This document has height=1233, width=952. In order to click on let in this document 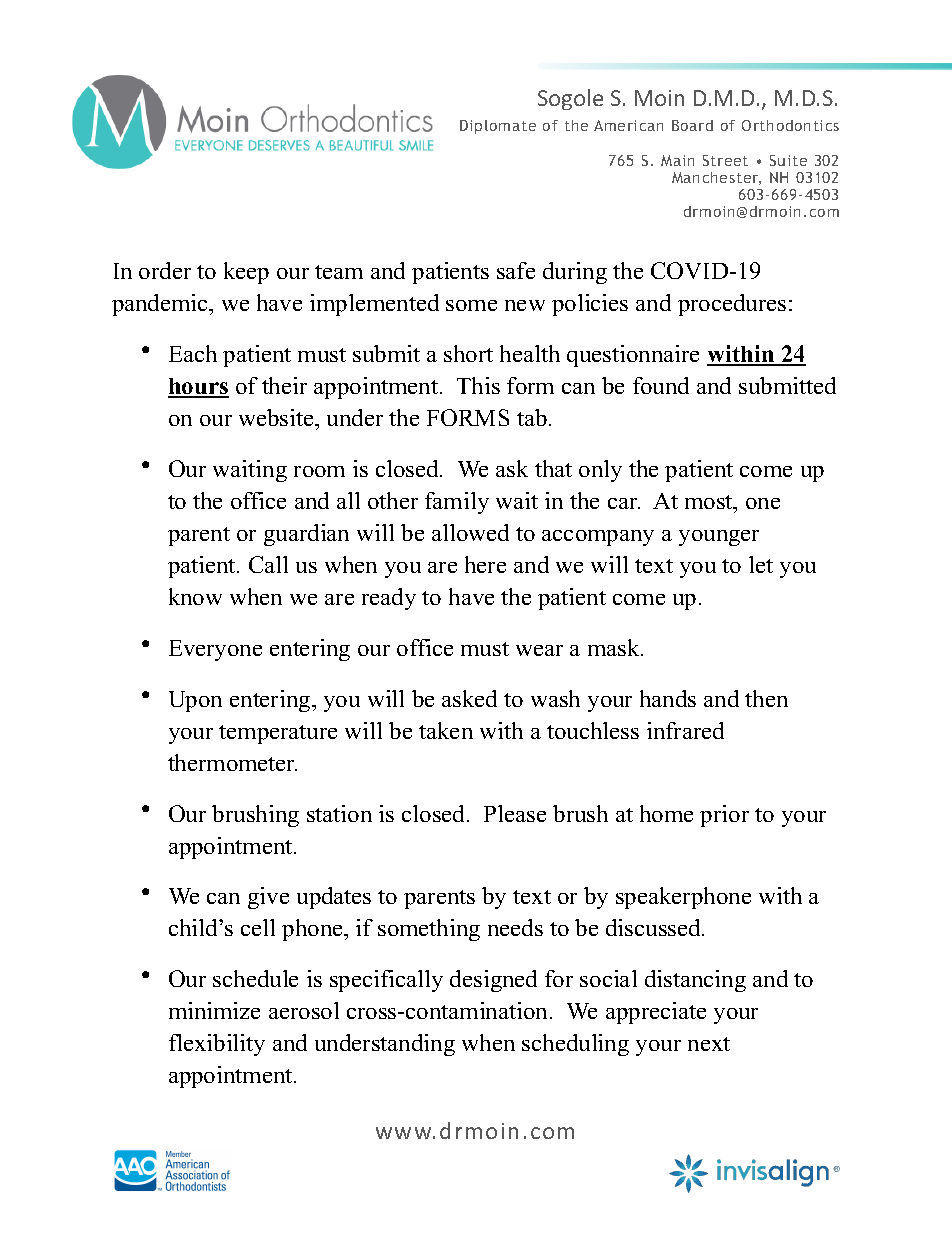, I will do `click(761, 564)`.
